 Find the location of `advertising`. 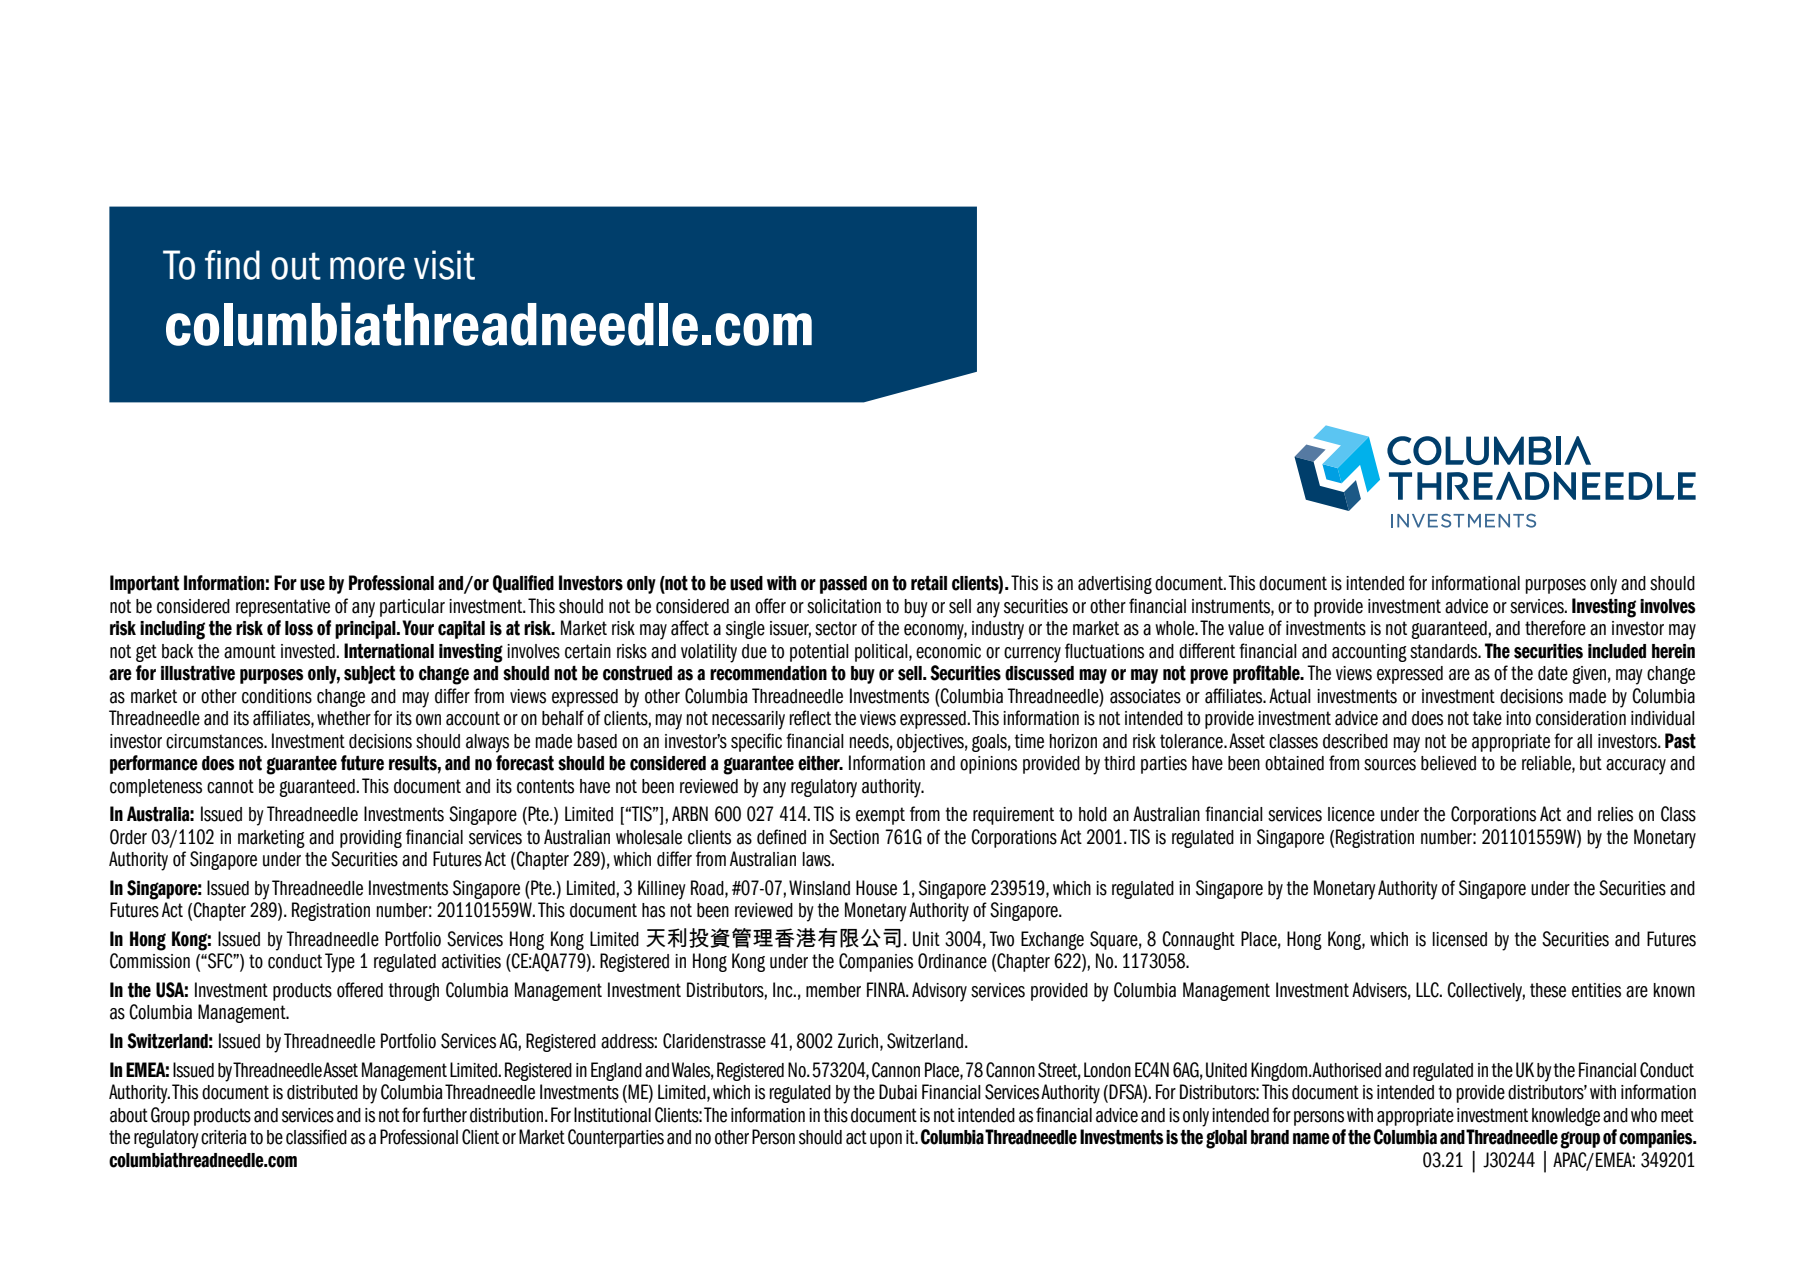

advertising is located at coordinates (1115, 585).
